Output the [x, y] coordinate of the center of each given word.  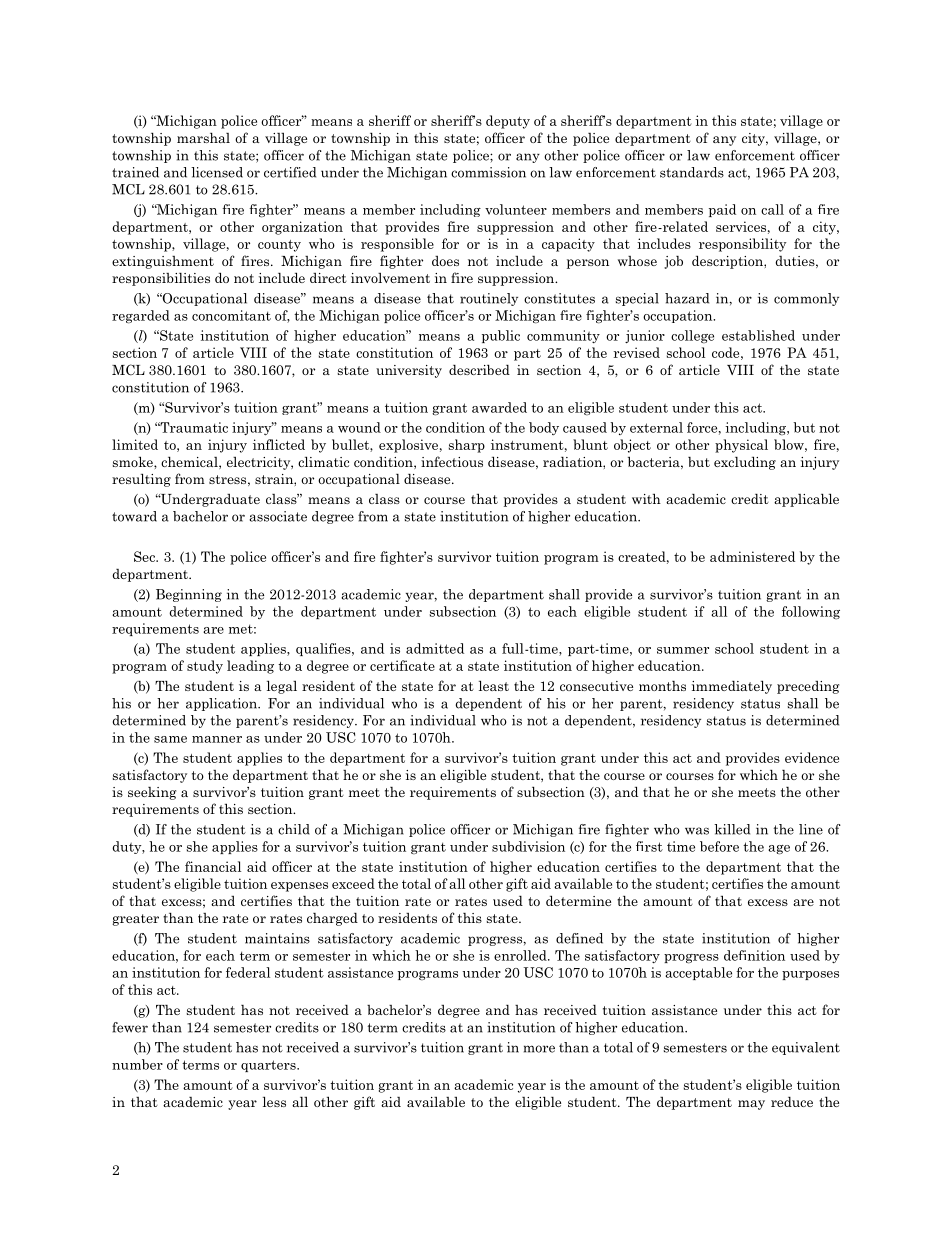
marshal [203, 137]
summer [683, 650]
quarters [269, 1066]
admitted [435, 648]
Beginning [189, 595]
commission [488, 172]
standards [692, 172]
